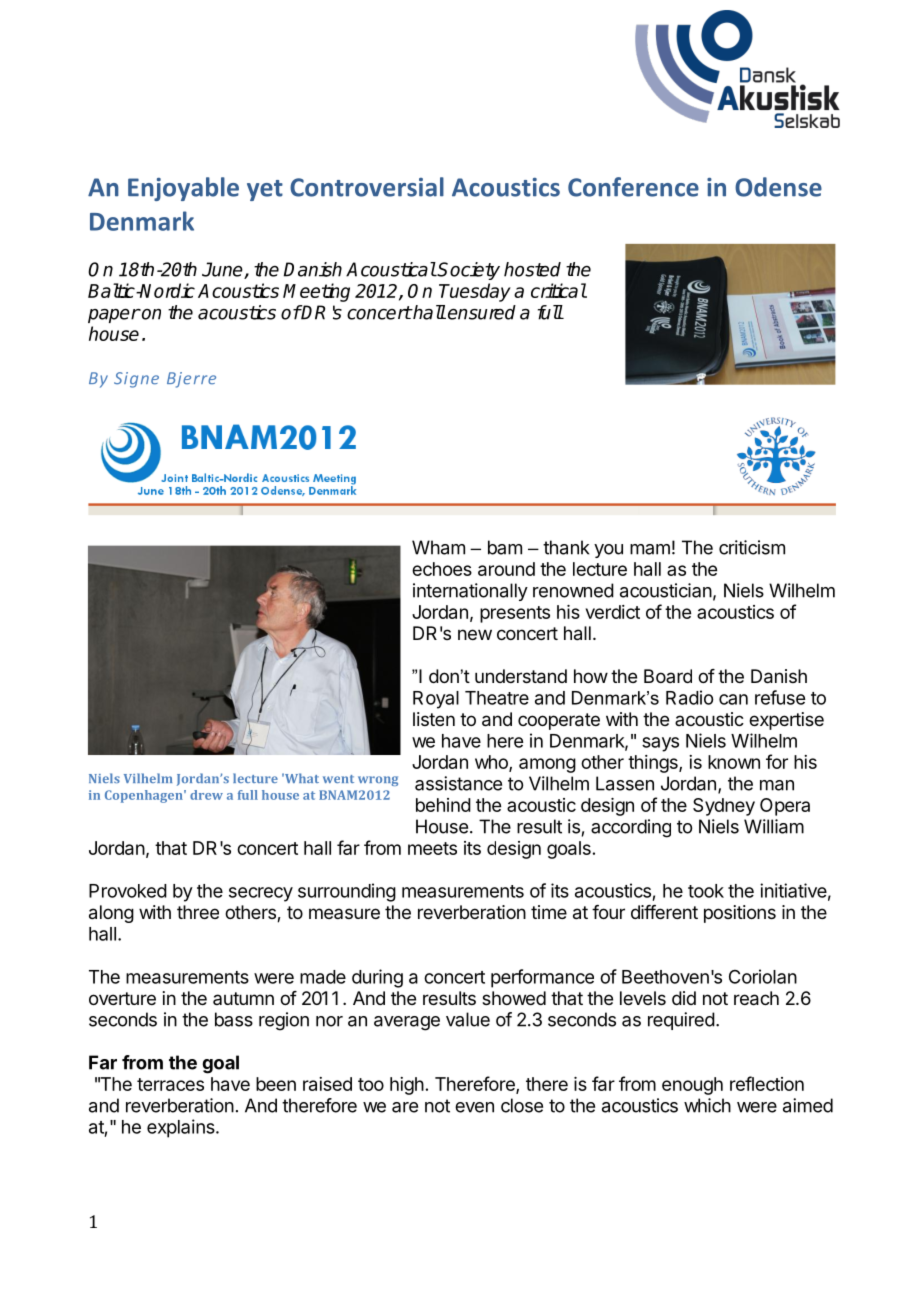 The width and height of the screenshot is (924, 1309). What do you see at coordinates (474, 1107) in the screenshot?
I see `even` at bounding box center [474, 1107].
